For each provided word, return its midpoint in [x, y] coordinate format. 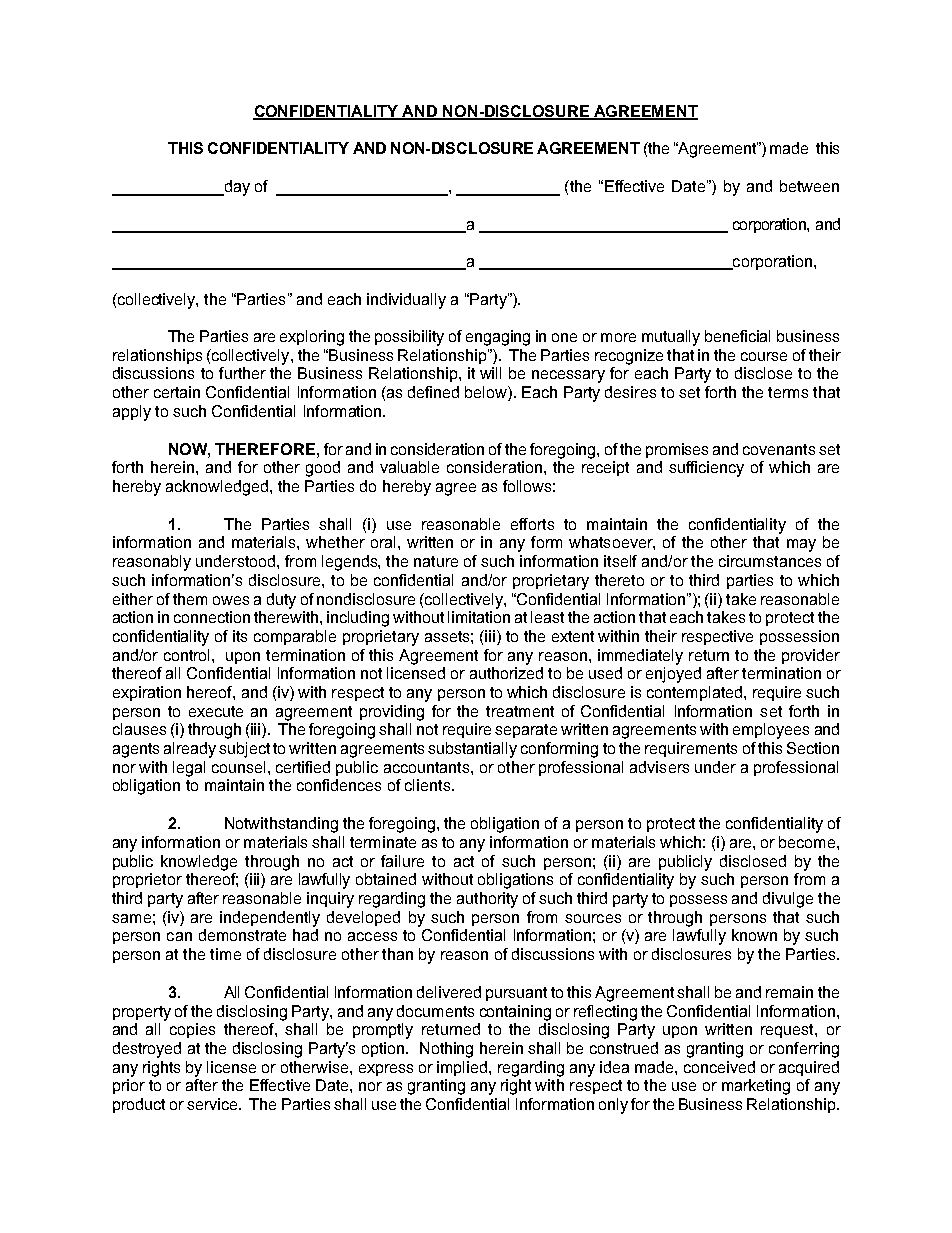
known [754, 935]
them [190, 599]
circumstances [770, 561]
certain [177, 392]
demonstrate [242, 935]
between [809, 186]
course [764, 356]
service [213, 1104]
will [490, 373]
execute [216, 711]
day [236, 188]
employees [771, 731]
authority [487, 900]
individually [406, 301]
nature [436, 561]
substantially [472, 750]
